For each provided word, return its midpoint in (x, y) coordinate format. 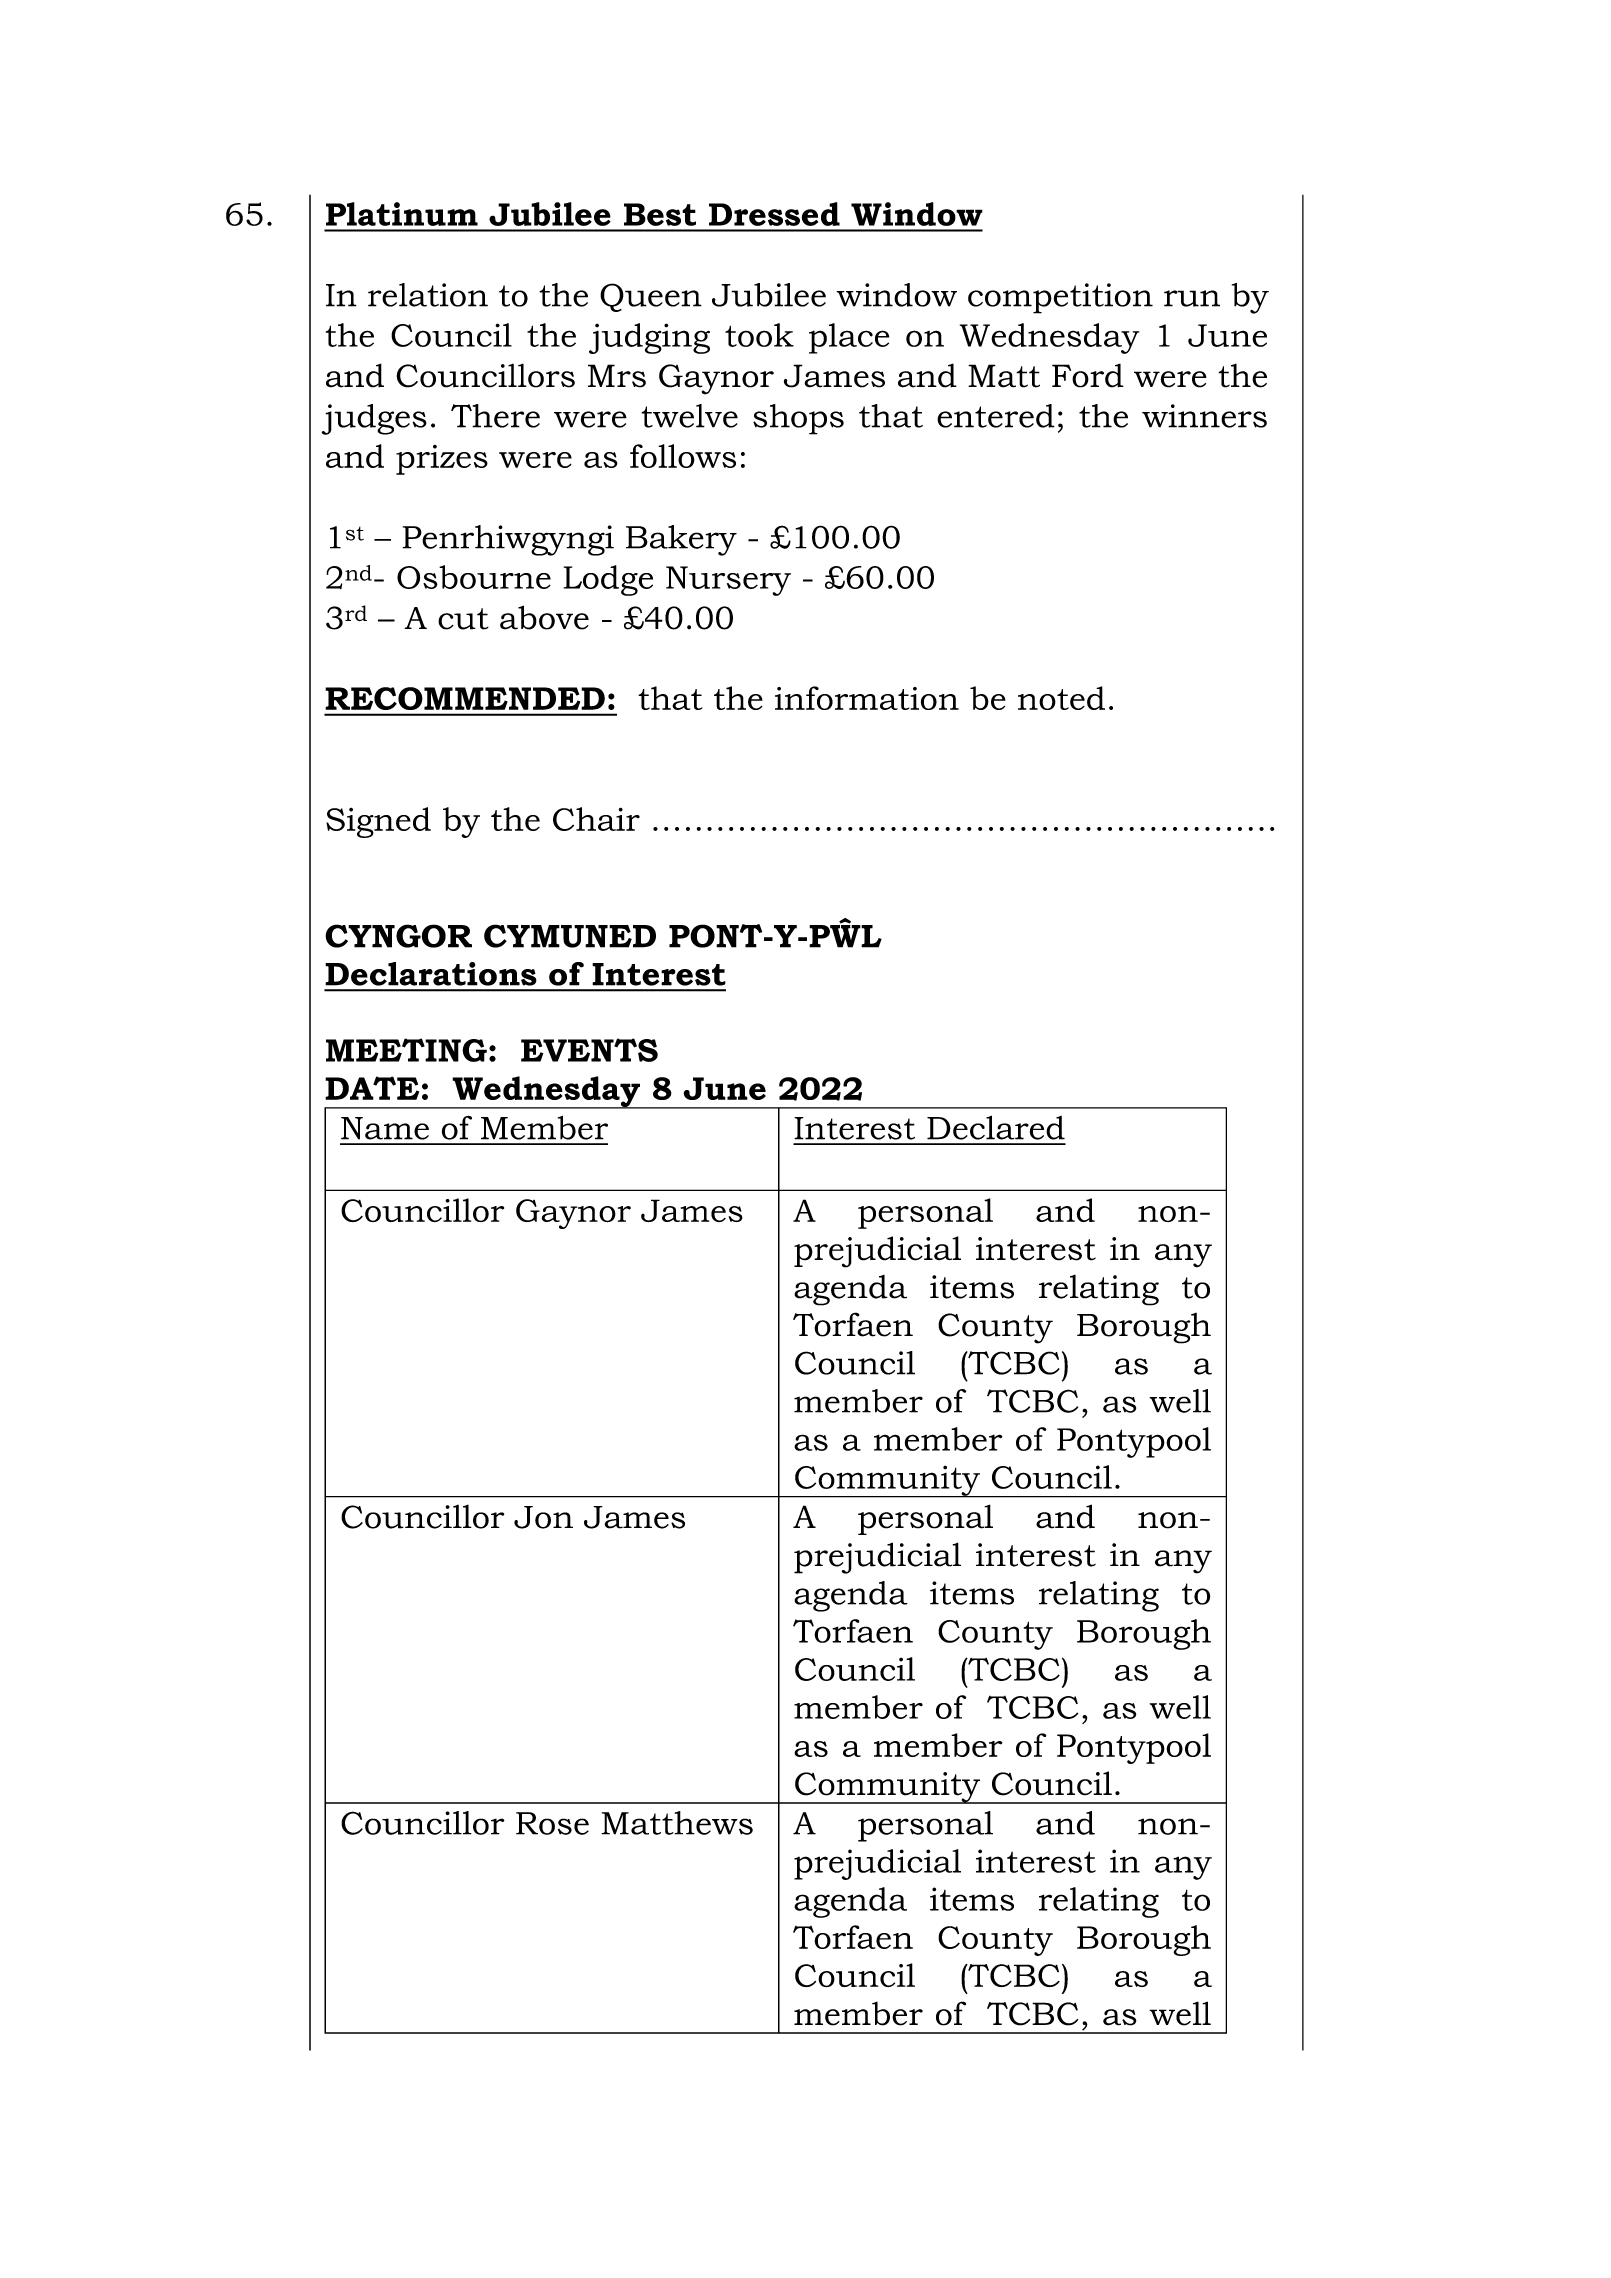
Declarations (431, 974)
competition (1060, 298)
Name (385, 1128)
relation (428, 295)
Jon (543, 1517)
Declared (996, 1127)
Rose (552, 1823)
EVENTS (589, 1050)
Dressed (774, 214)
